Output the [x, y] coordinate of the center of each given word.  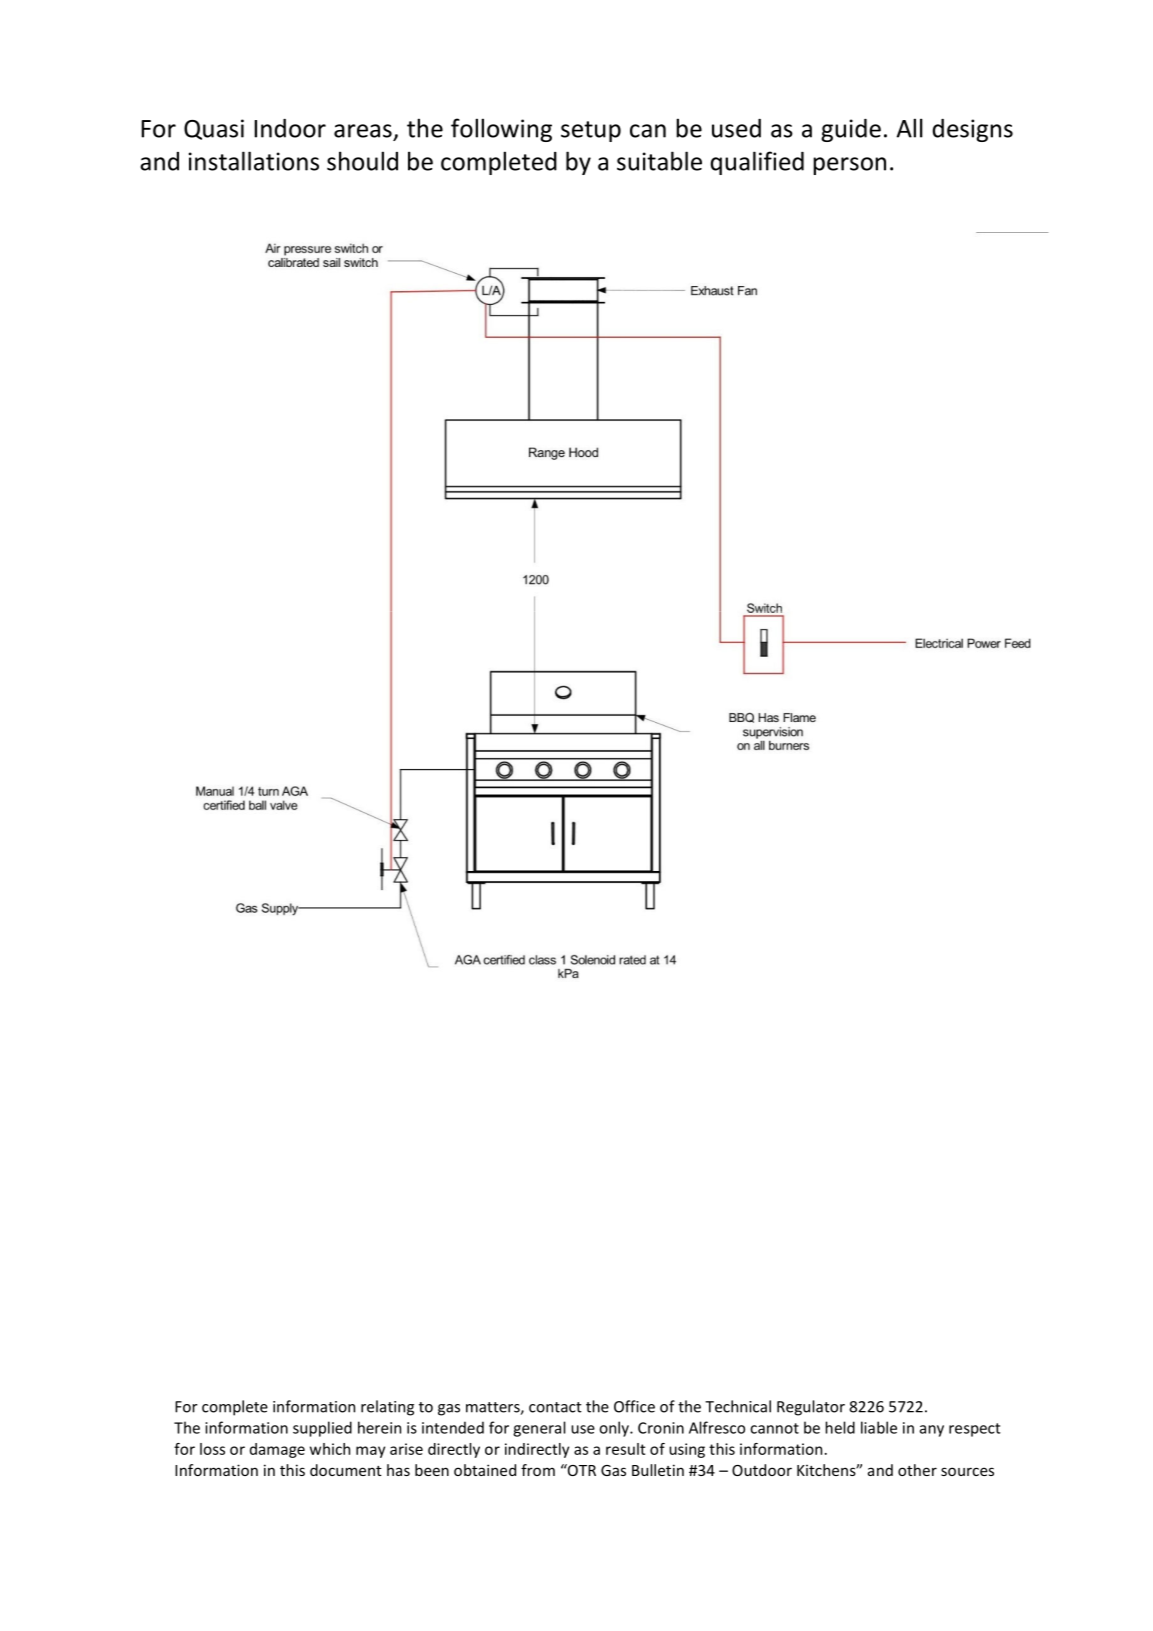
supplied [322, 1429]
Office [634, 1406]
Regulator [811, 1408]
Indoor [290, 128]
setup [591, 131]
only [615, 1429]
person [849, 166]
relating [387, 1408]
